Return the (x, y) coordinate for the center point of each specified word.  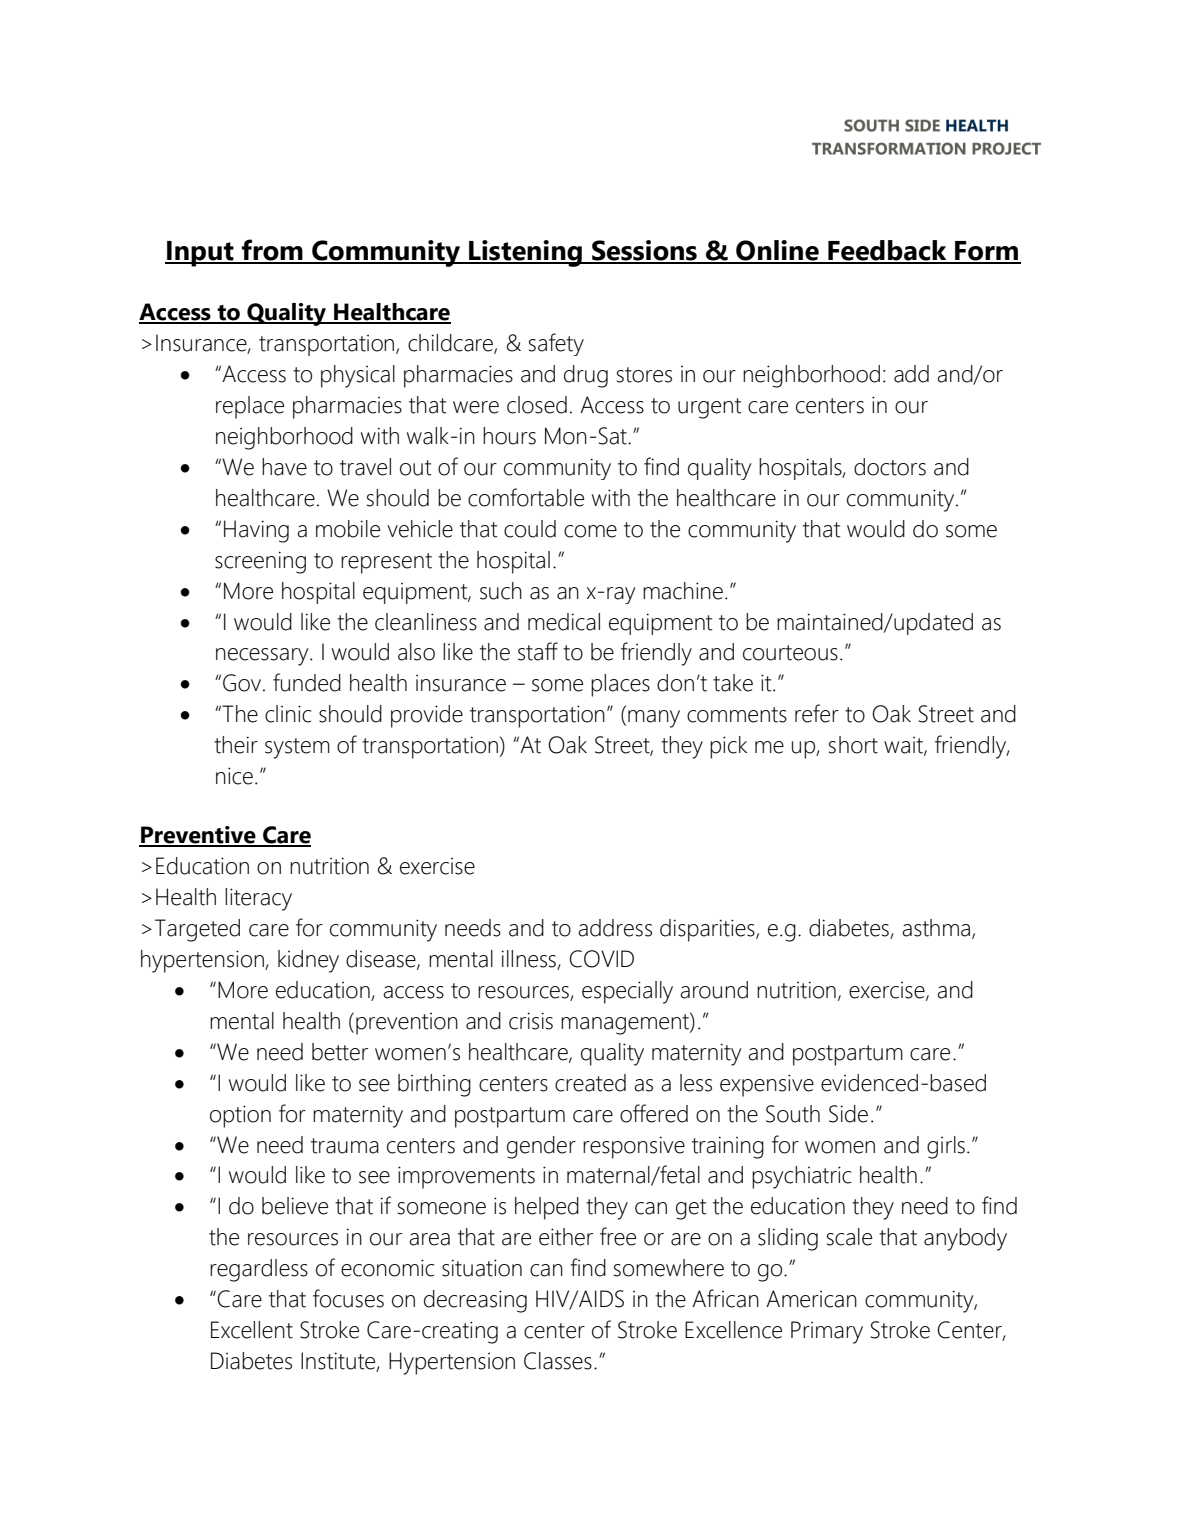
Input (200, 254)
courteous (790, 653)
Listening (525, 253)
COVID (601, 959)
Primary (827, 1332)
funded (307, 682)
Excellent (252, 1330)
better (340, 1052)
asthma (937, 929)
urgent (710, 408)
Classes (558, 1361)
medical (564, 622)
